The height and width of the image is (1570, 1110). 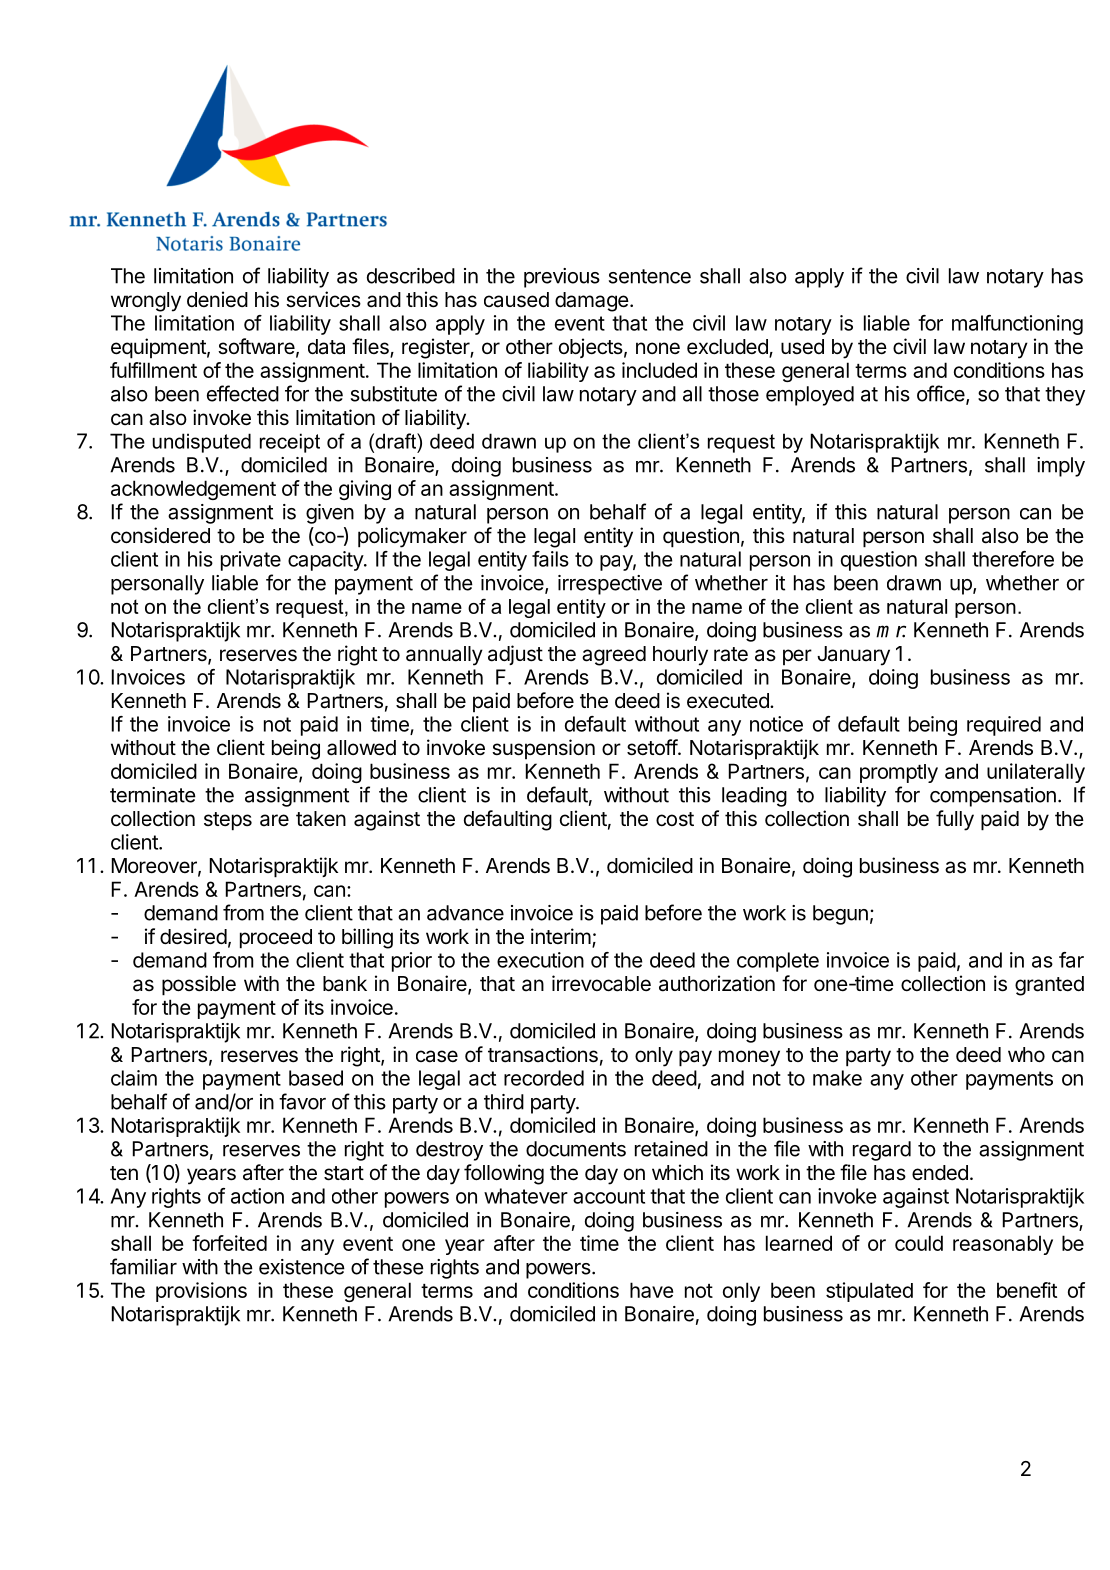 I want to click on malfunctioning, so click(x=1017, y=325).
